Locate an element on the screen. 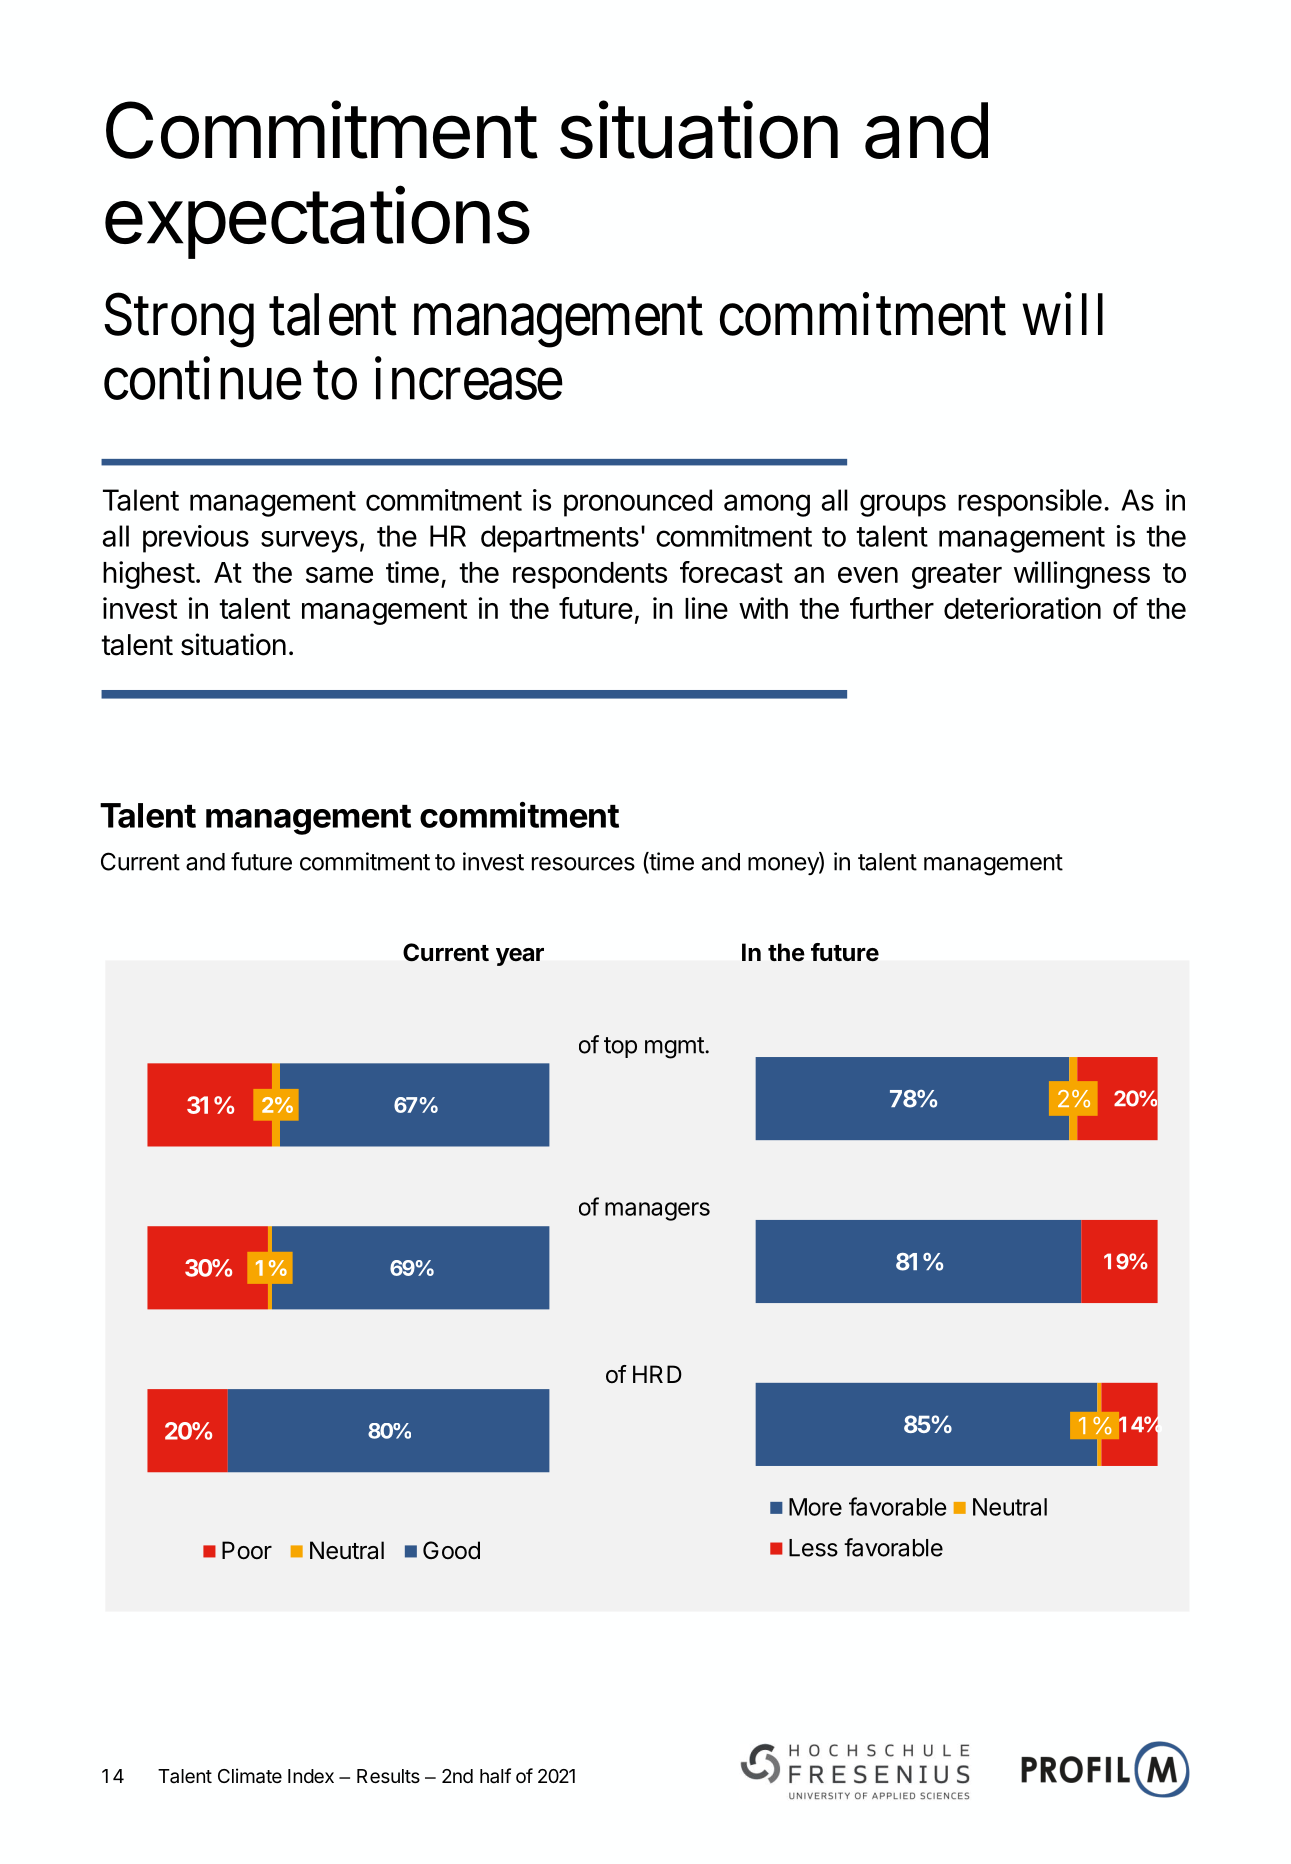 The image size is (1291, 1864). pronounced is located at coordinates (638, 503).
